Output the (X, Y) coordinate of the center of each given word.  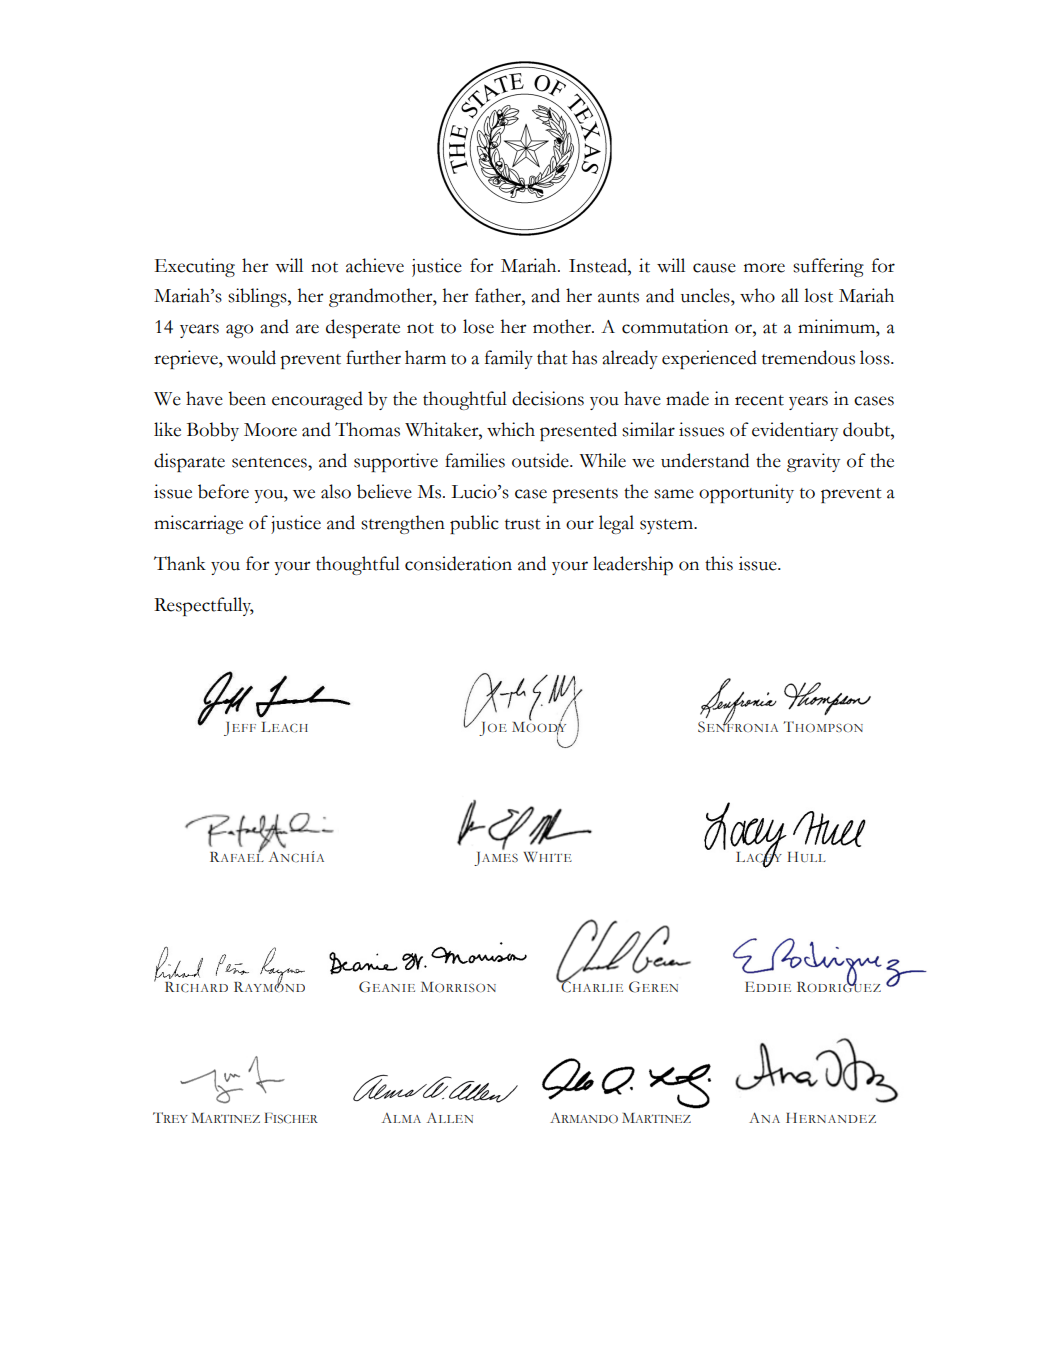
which (511, 429)
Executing (194, 267)
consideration (458, 563)
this (719, 563)
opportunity (746, 493)
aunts (618, 297)
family (509, 359)
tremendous (808, 357)
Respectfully (204, 606)
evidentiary (795, 431)
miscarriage (198, 524)
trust (523, 524)
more (764, 268)
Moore (270, 430)
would (251, 357)
